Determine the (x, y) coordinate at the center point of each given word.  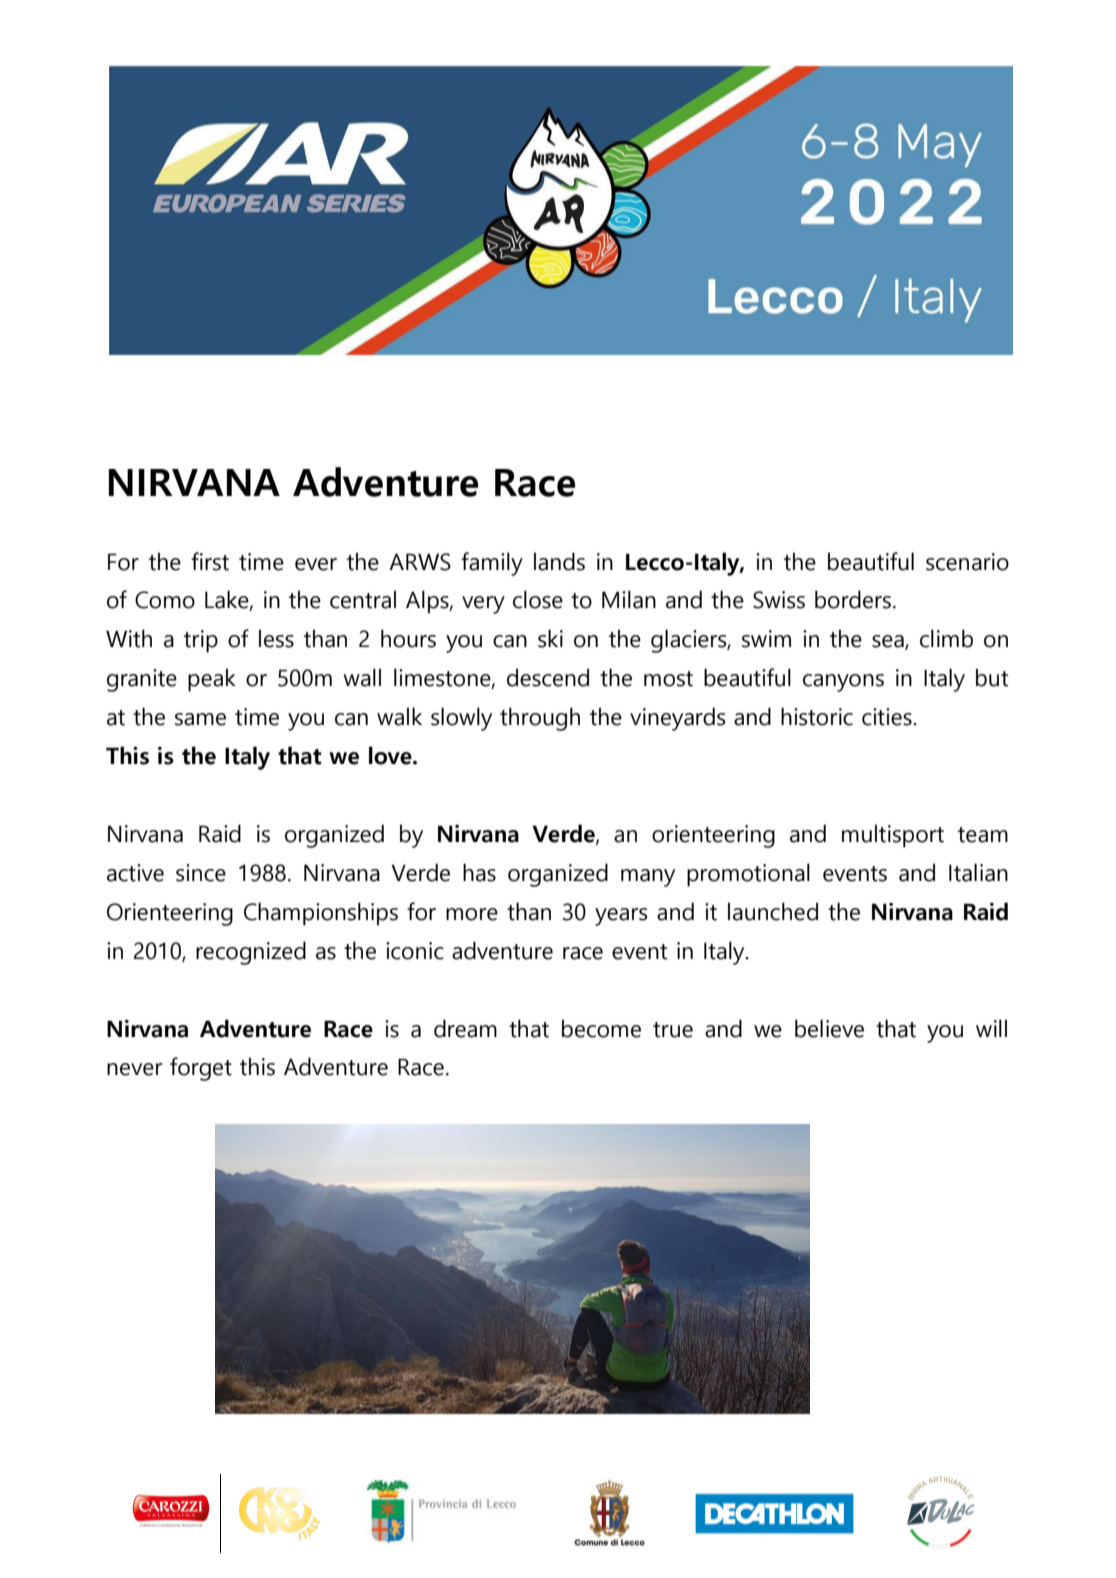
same (200, 719)
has (479, 872)
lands (559, 561)
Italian (978, 872)
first (210, 561)
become (601, 1028)
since (201, 873)
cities (888, 717)
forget (201, 1069)
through (540, 719)
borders (853, 599)
